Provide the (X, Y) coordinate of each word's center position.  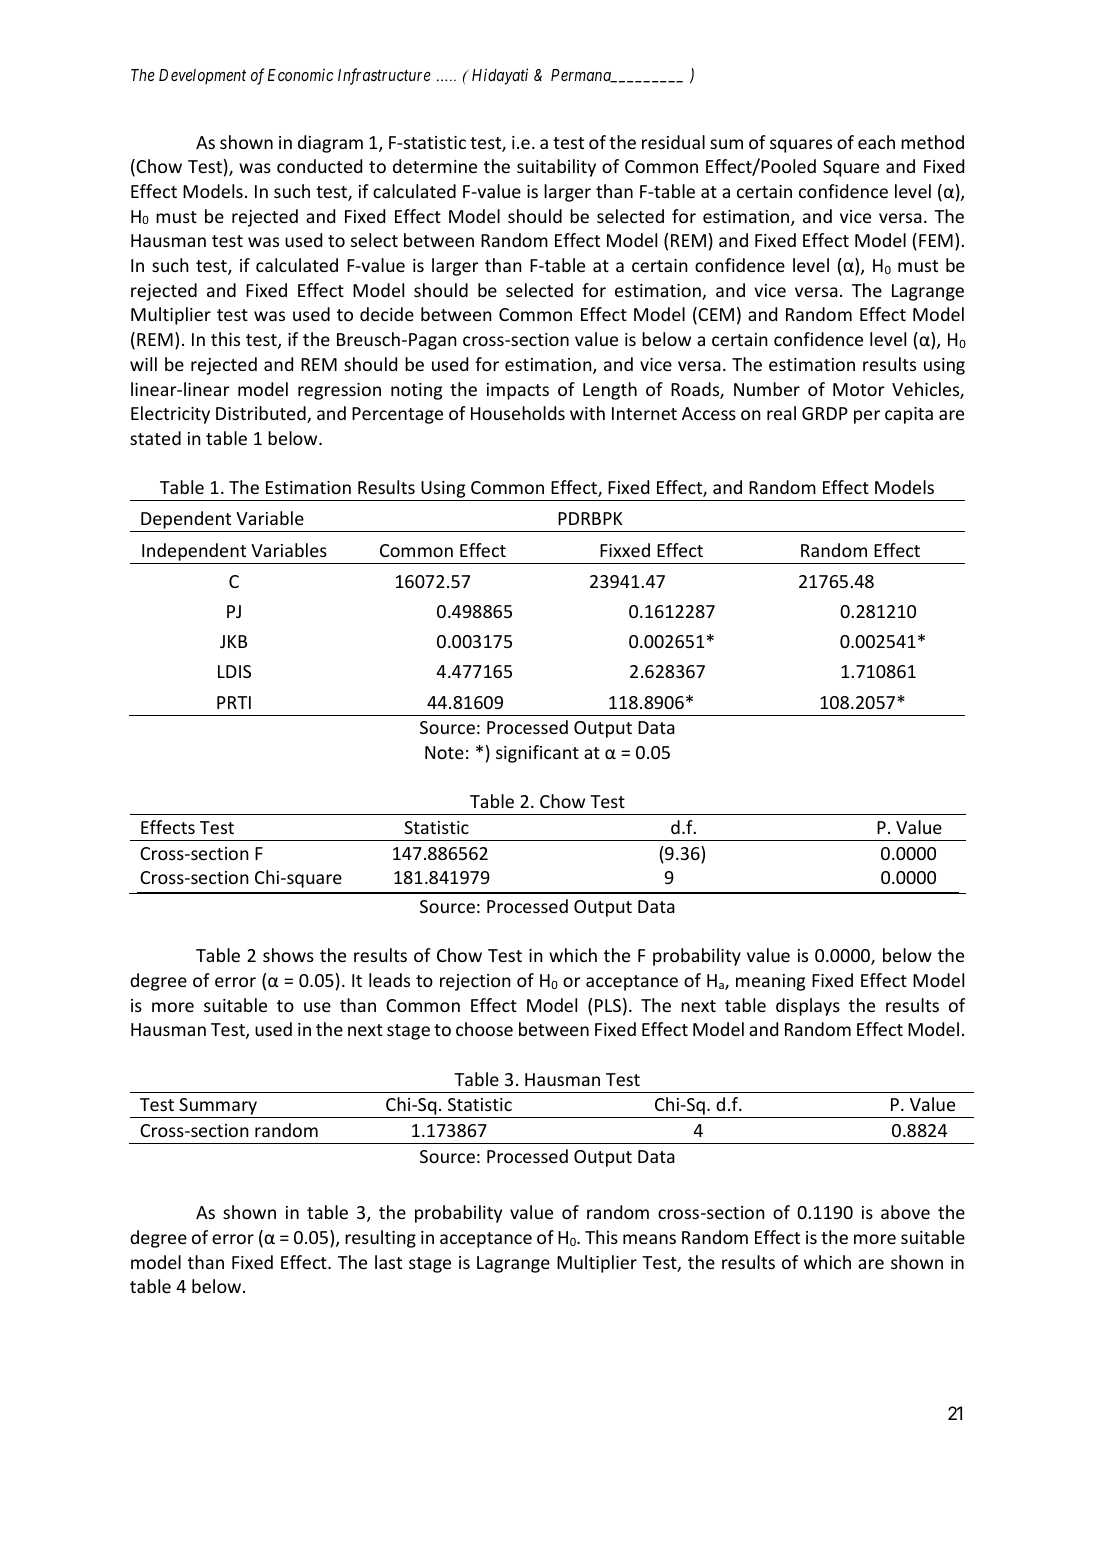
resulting (380, 1239)
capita (909, 415)
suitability (556, 168)
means (649, 1239)
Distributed (262, 414)
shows (288, 955)
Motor (859, 389)
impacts (518, 391)
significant (537, 754)
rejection (475, 982)
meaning (770, 982)
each (876, 142)
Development (202, 77)
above (905, 1212)
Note (444, 752)
